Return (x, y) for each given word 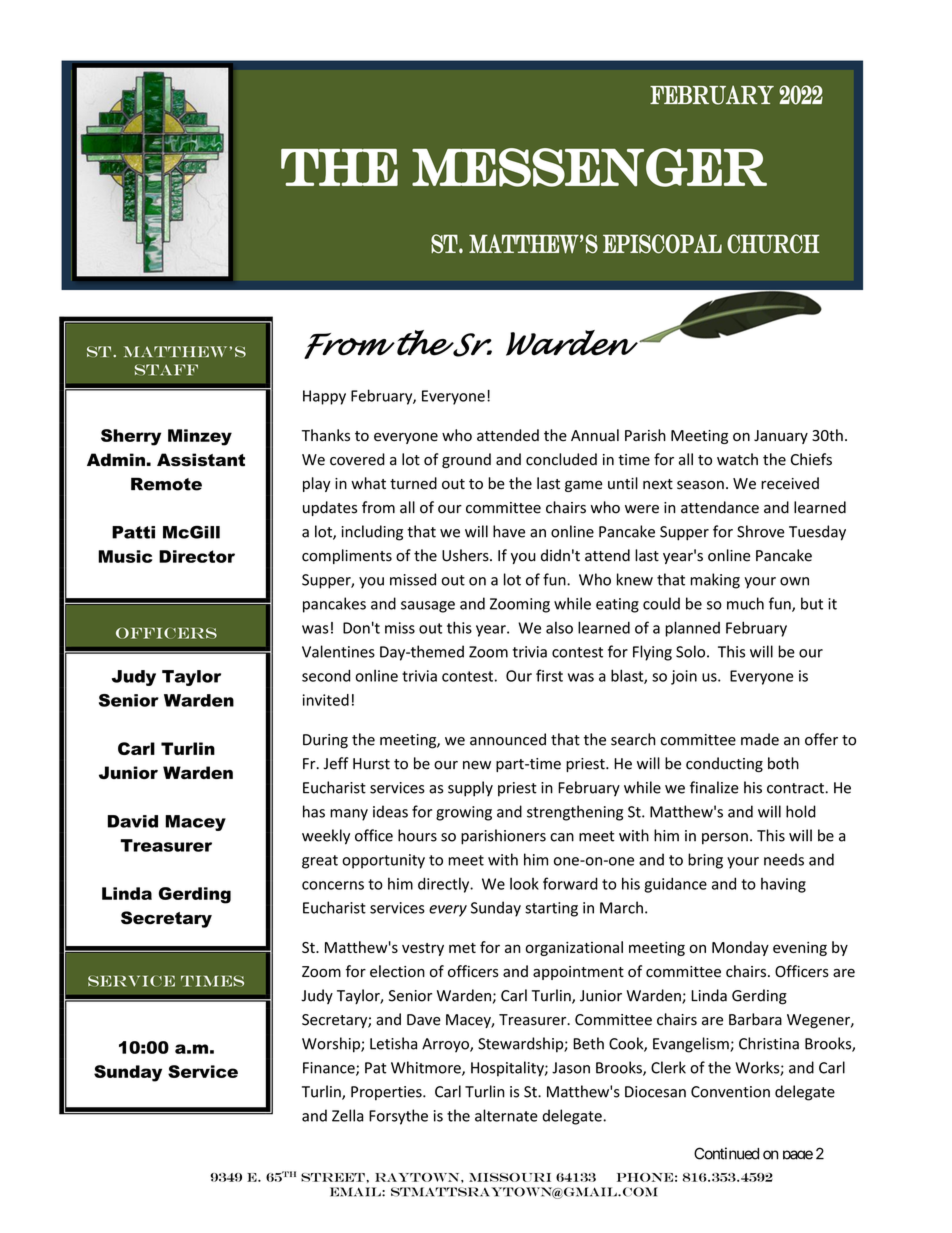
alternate (506, 1115)
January (781, 437)
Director (197, 556)
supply (470, 789)
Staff (166, 370)
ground (466, 460)
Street (334, 1177)
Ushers (466, 555)
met (462, 948)
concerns (333, 885)
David (133, 821)
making (715, 581)
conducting (724, 764)
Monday (740, 948)
